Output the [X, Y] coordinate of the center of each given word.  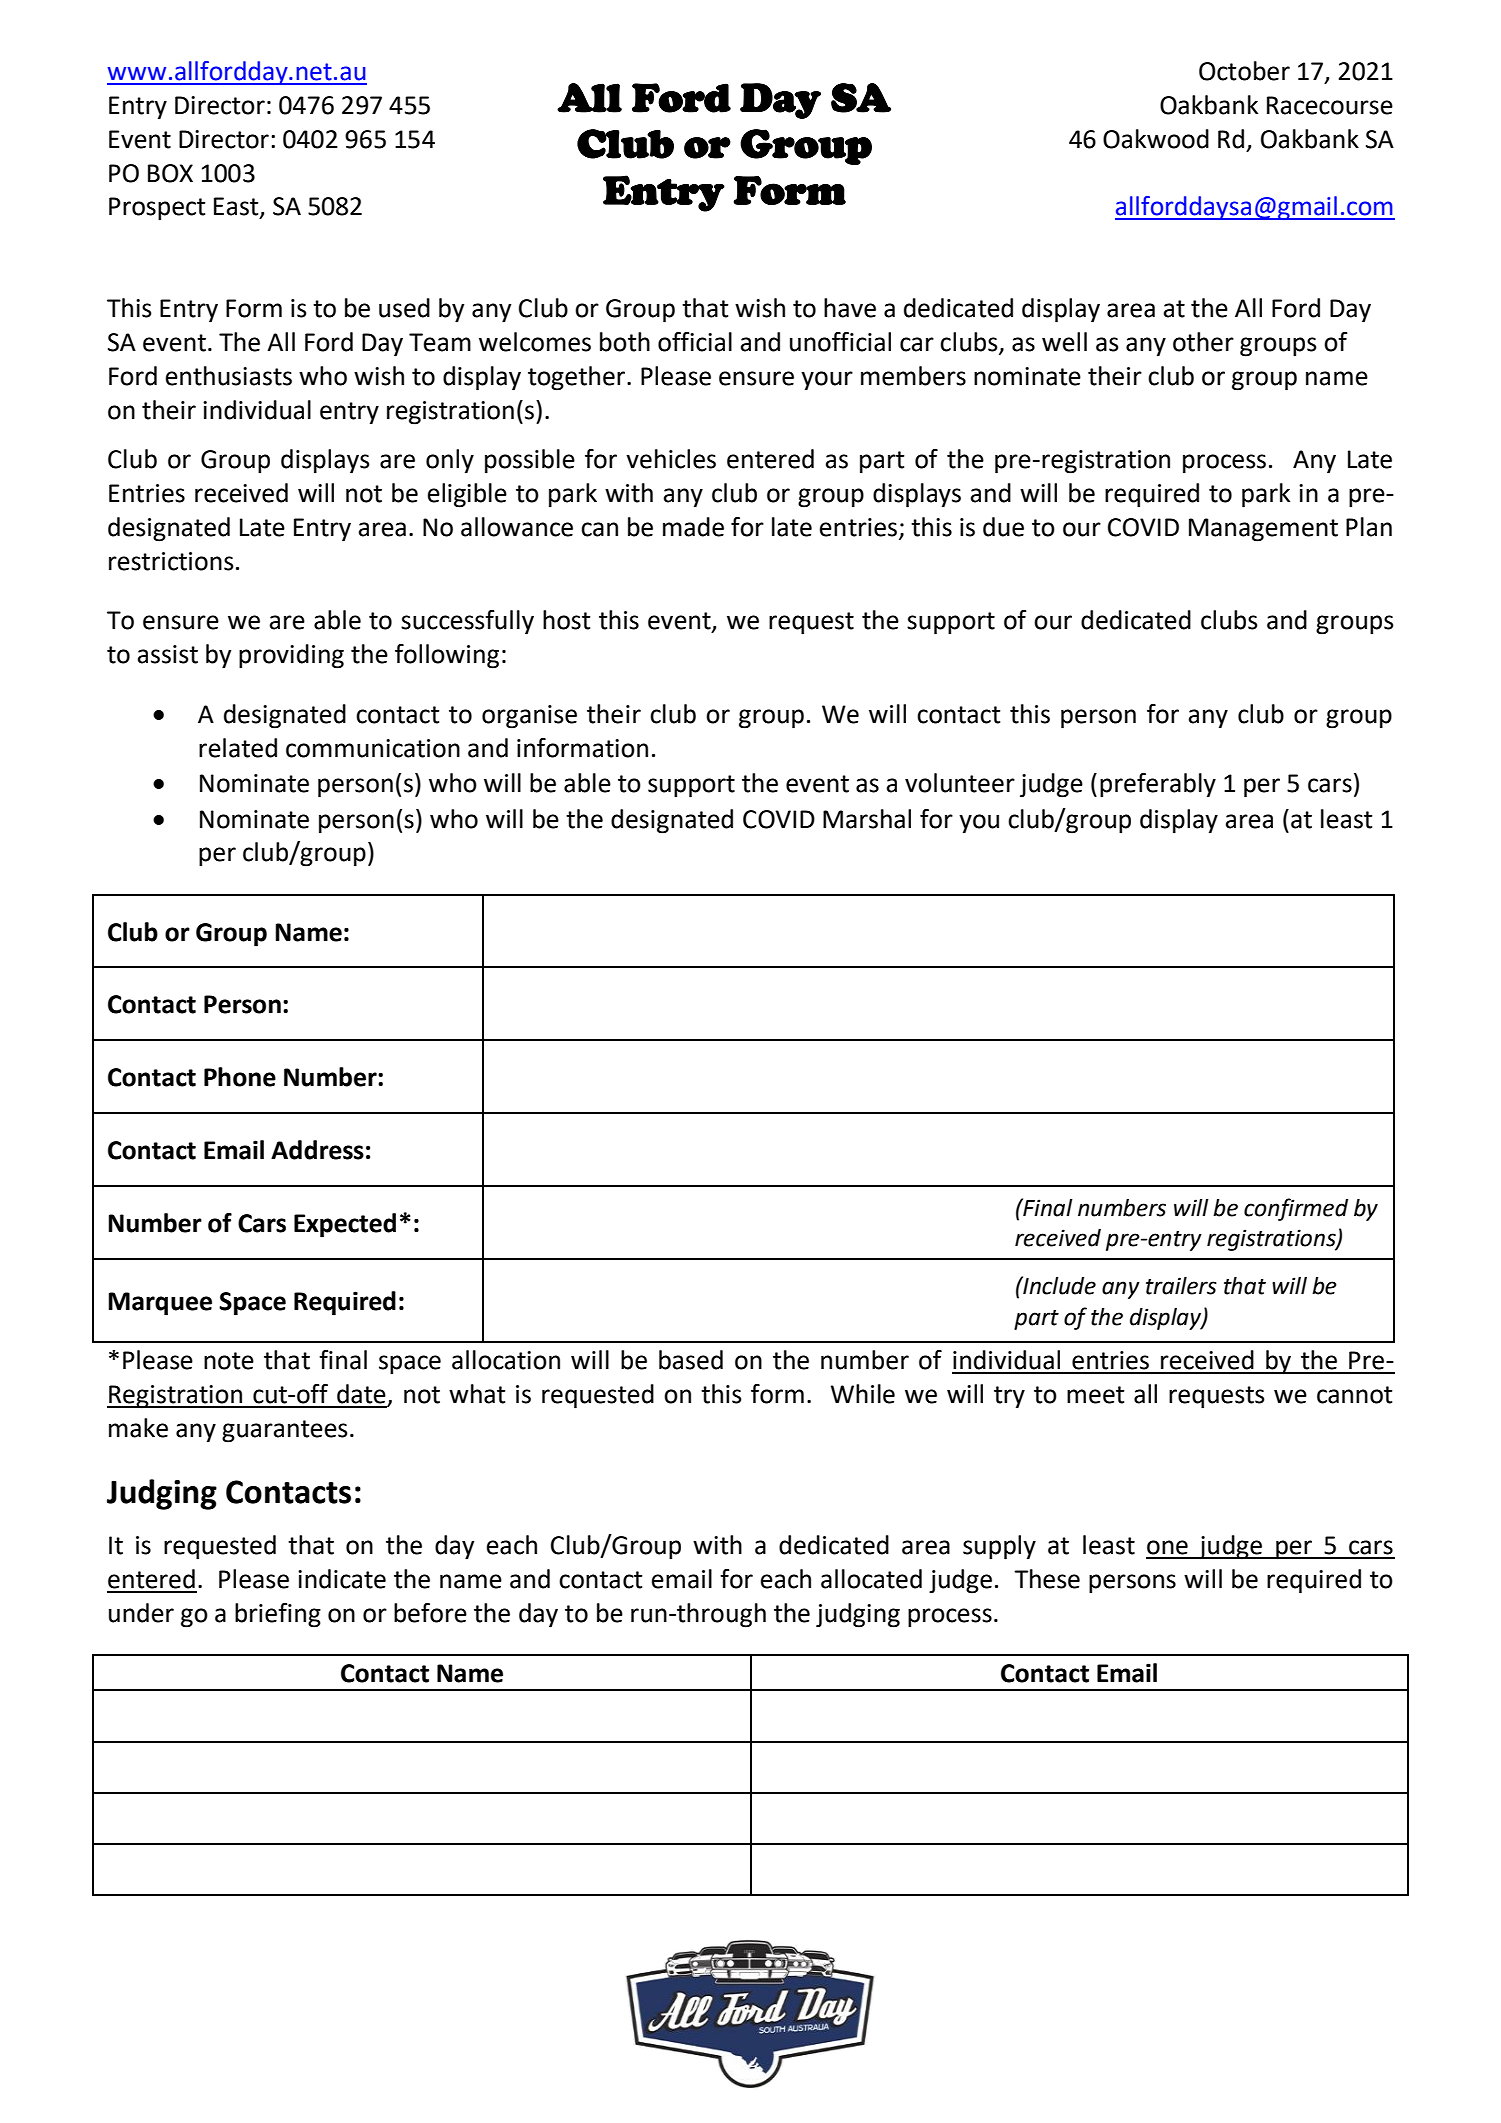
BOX [170, 173]
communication [373, 748]
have [850, 308]
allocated [871, 1579]
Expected [345, 1225]
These [1047, 1579]
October [1244, 71]
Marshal [867, 819]
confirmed [1296, 1209]
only [450, 461]
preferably [1158, 785]
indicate [342, 1579]
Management [1263, 530]
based [691, 1360]
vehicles [671, 459]
